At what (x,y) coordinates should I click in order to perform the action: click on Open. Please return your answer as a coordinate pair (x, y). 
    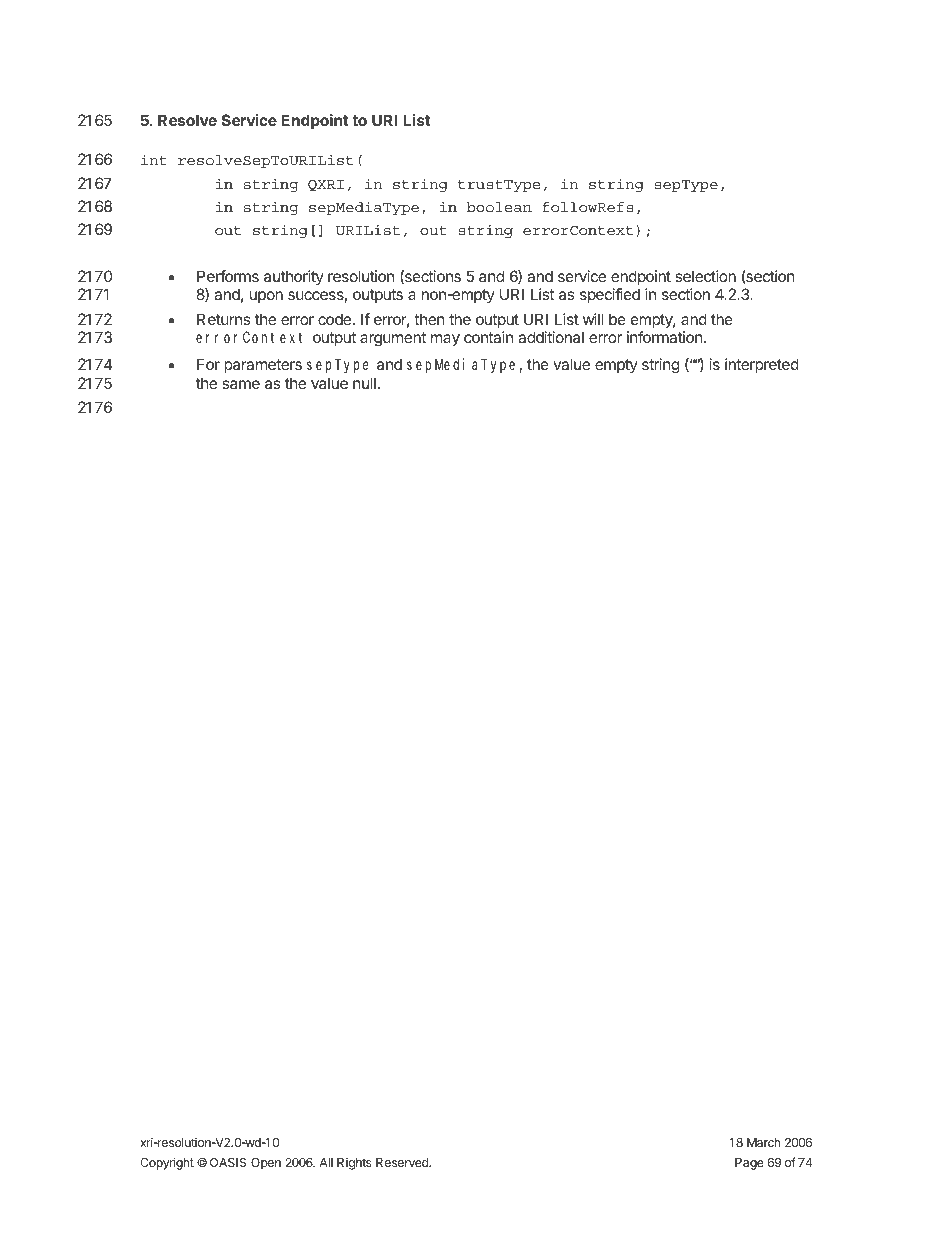
    Looking at the image, I should click on (266, 1164).
